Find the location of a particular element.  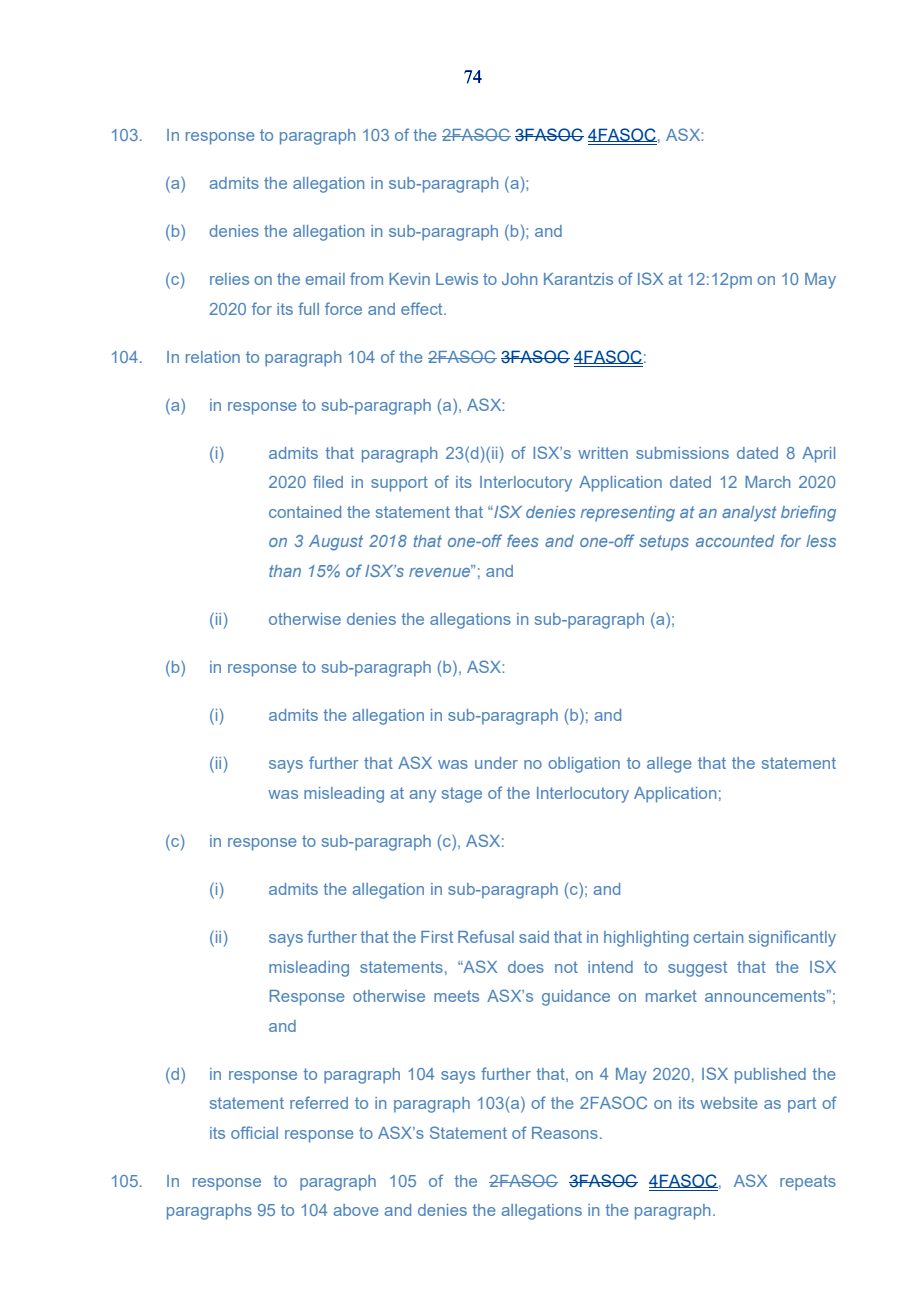

John is located at coordinates (519, 279).
